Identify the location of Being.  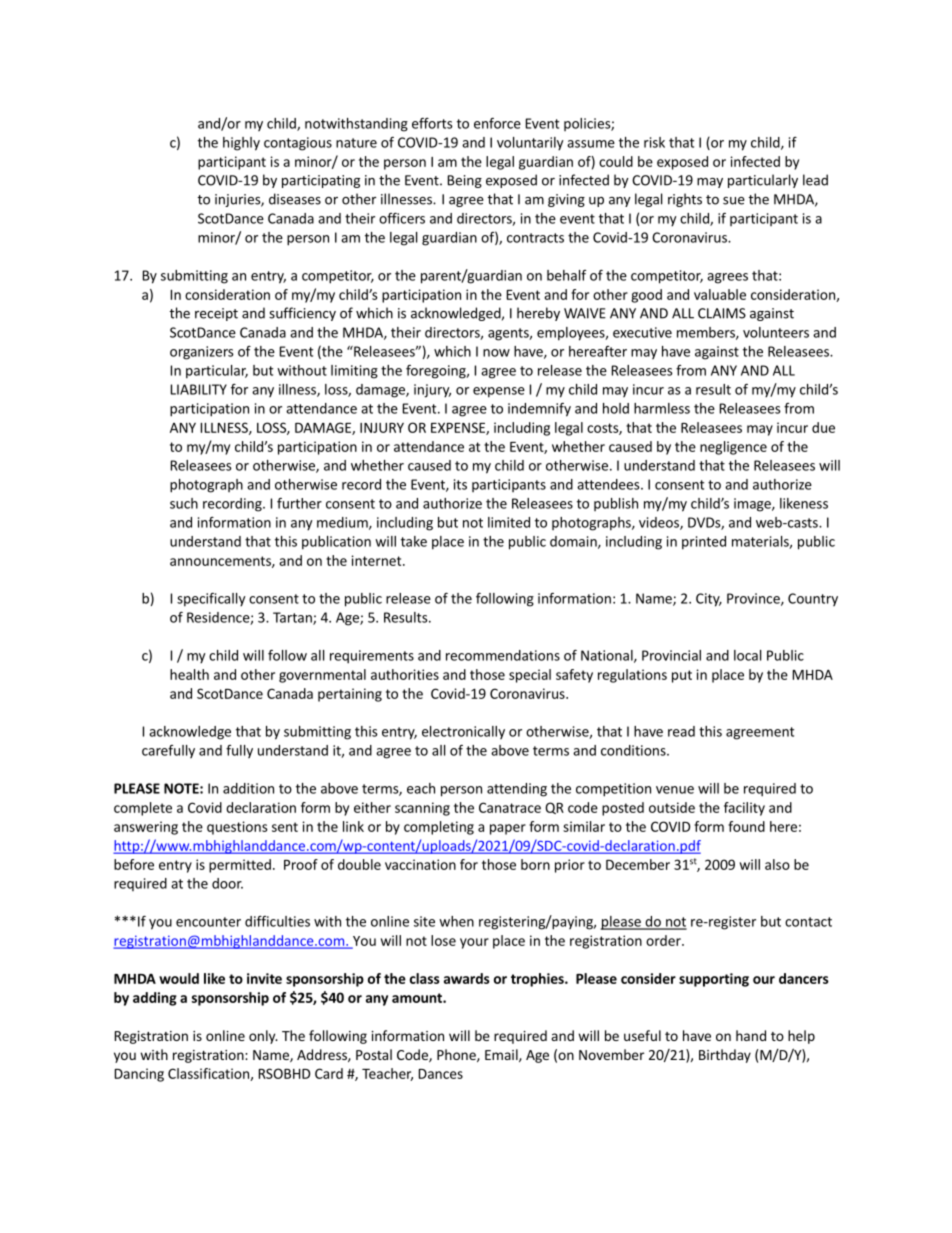
(465, 181).
